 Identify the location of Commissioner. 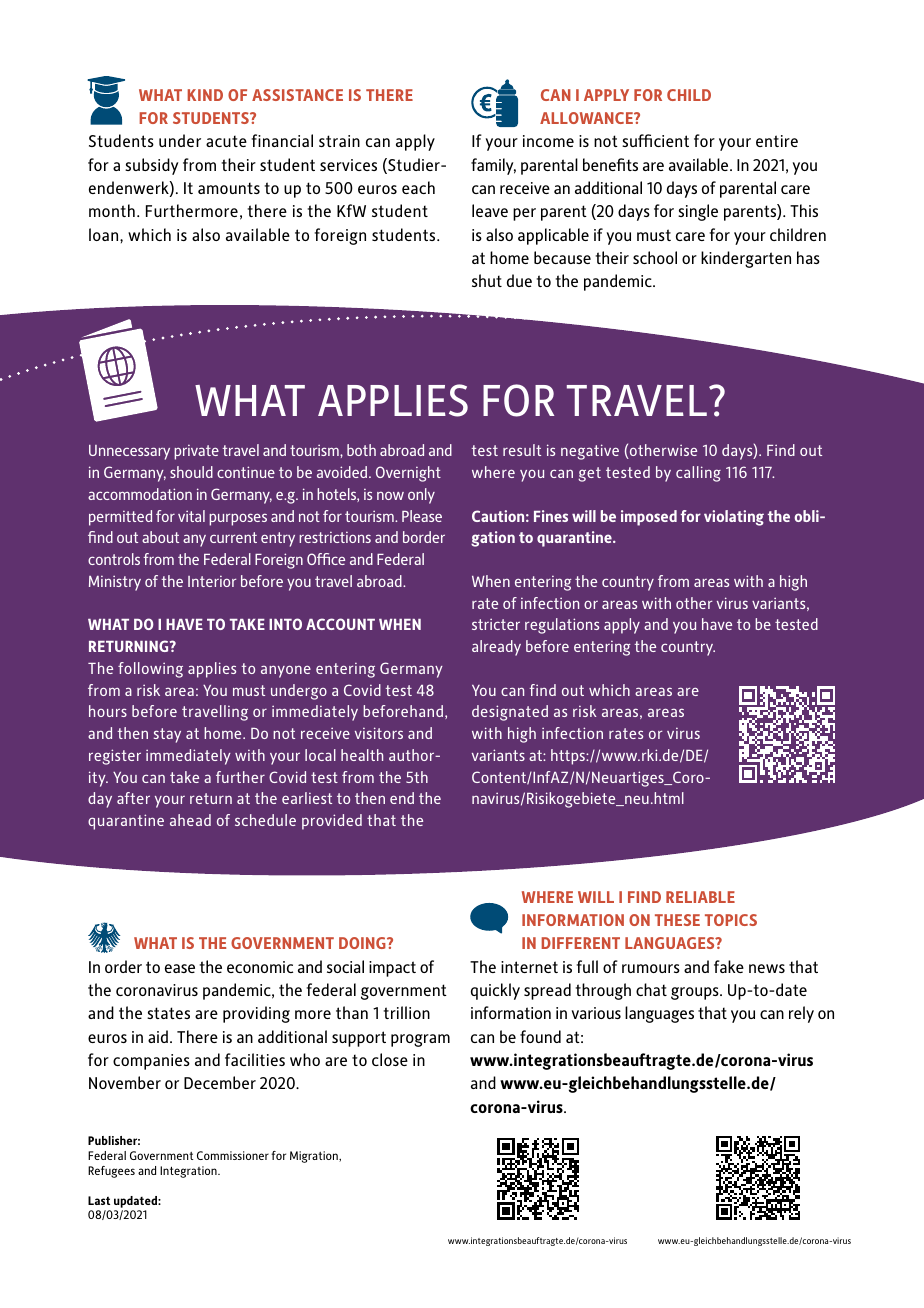
(233, 1155).
